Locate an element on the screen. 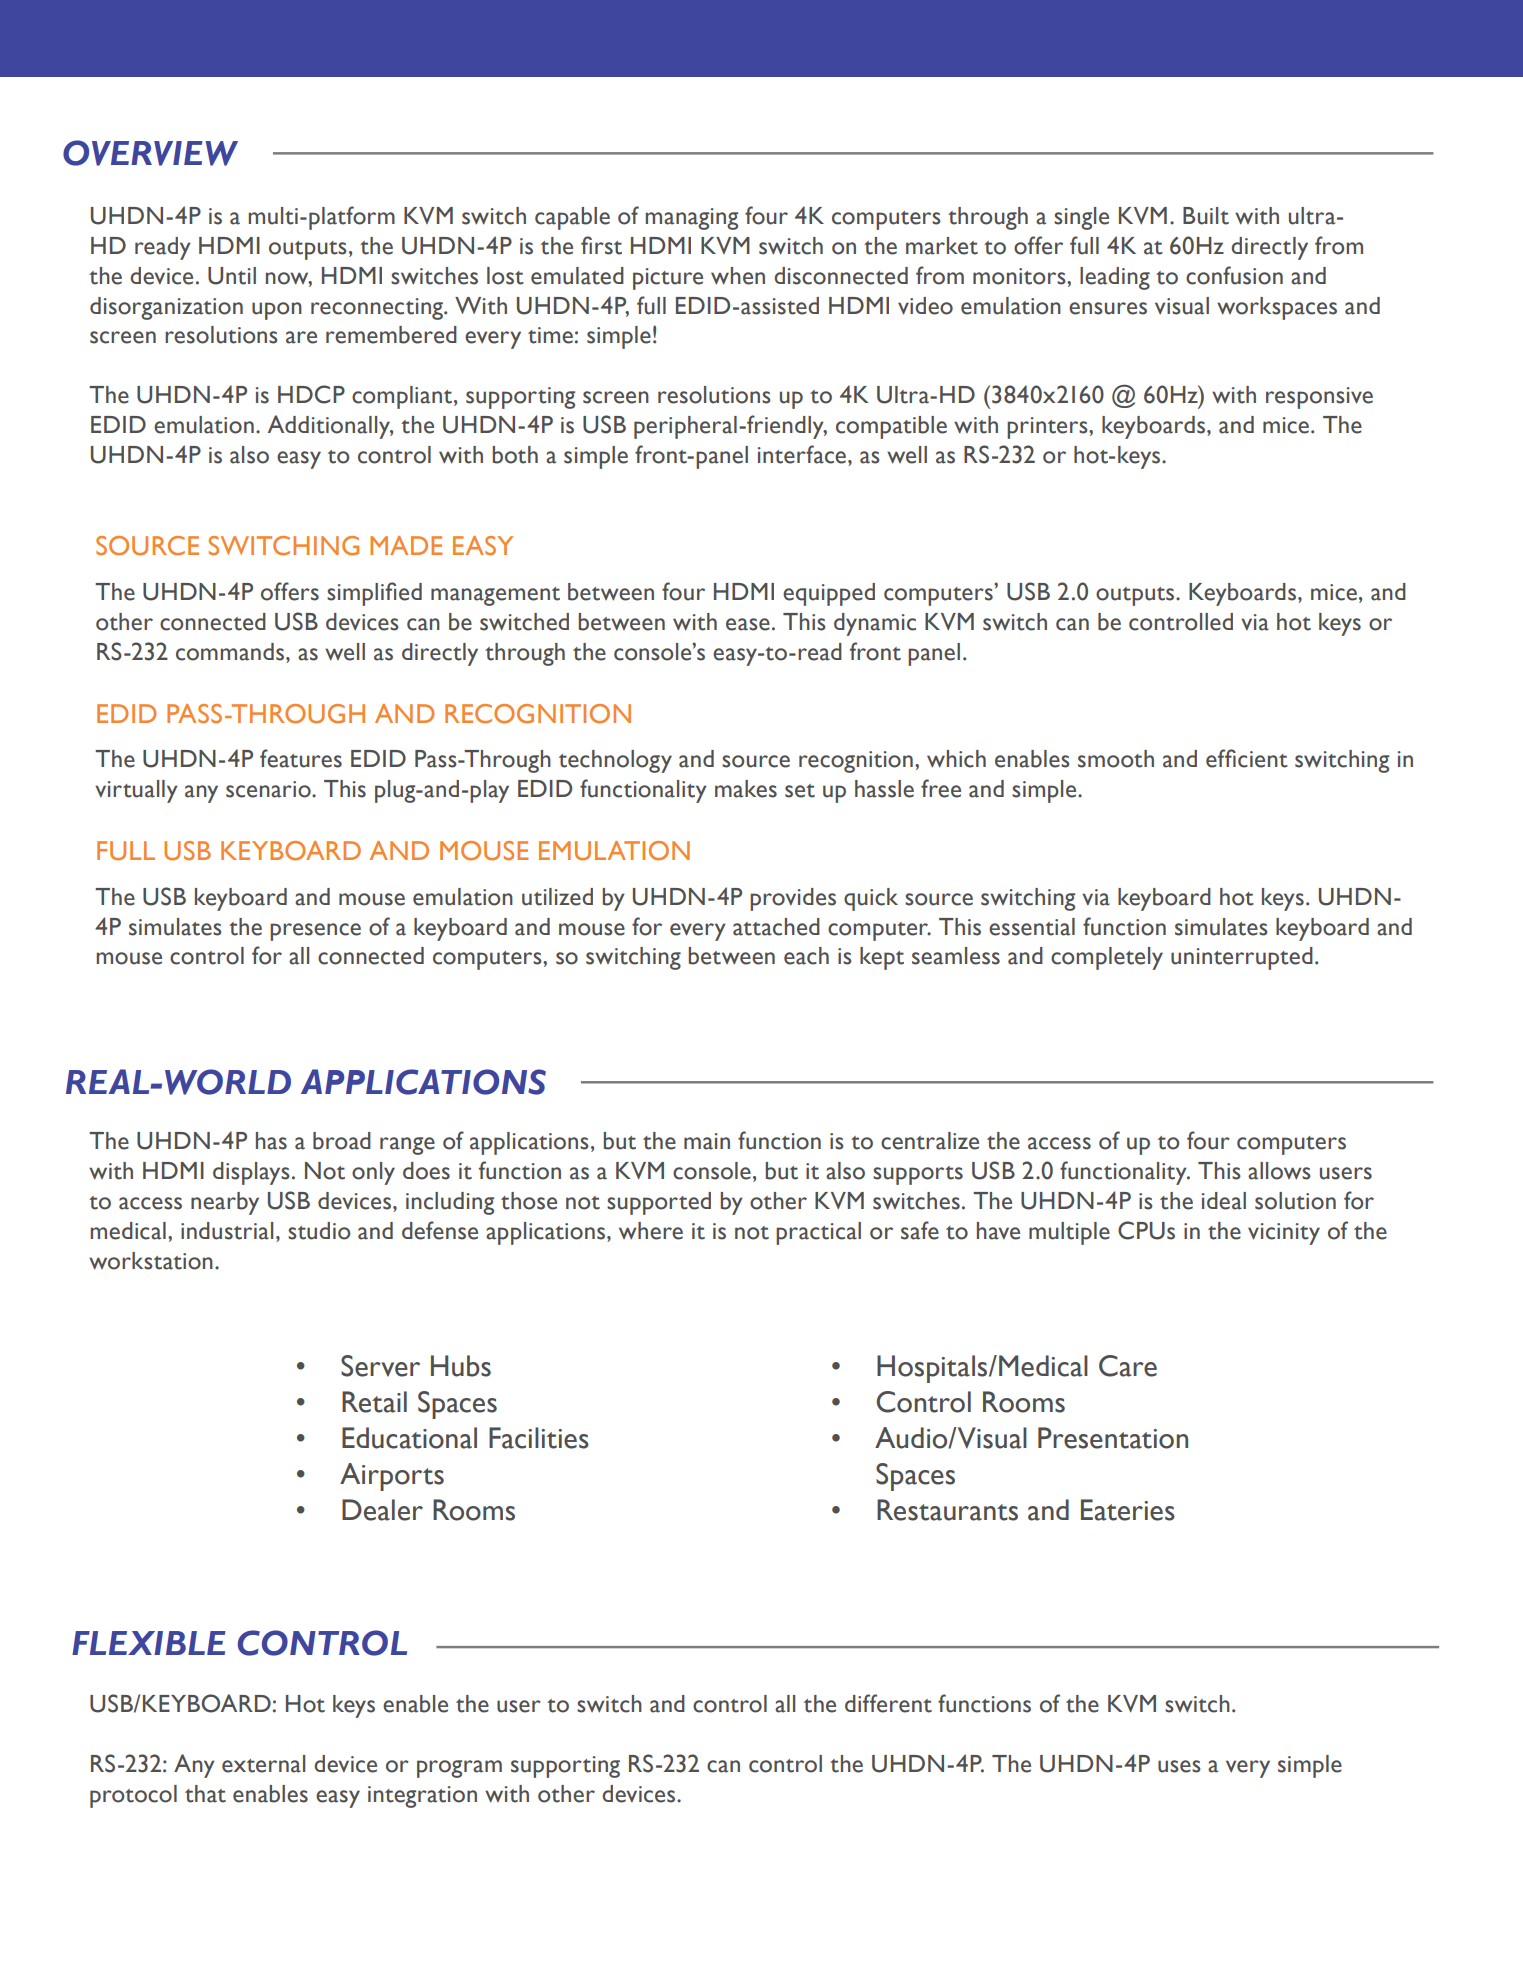  smooth is located at coordinates (1116, 759).
